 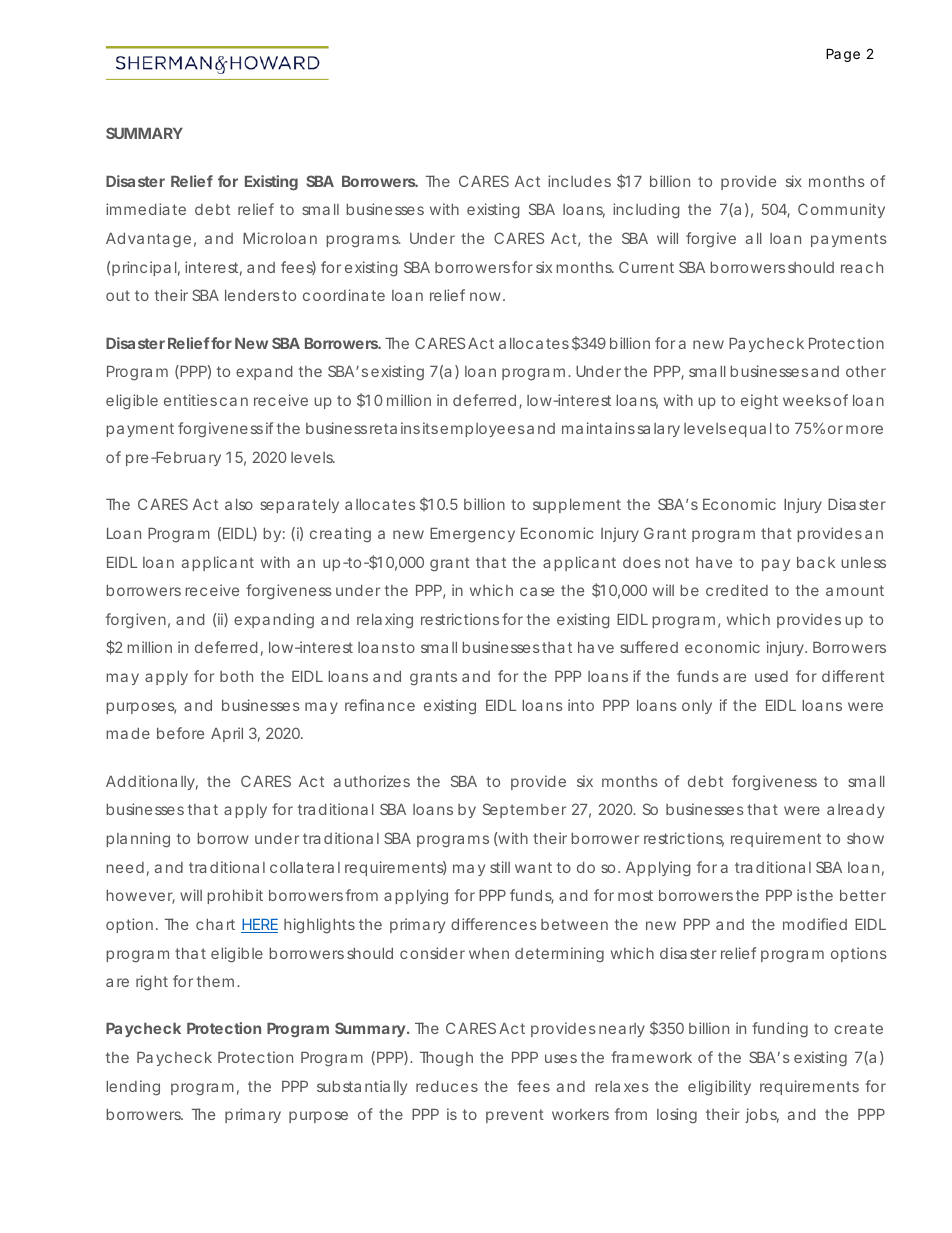 I want to click on immediate, so click(x=146, y=209).
